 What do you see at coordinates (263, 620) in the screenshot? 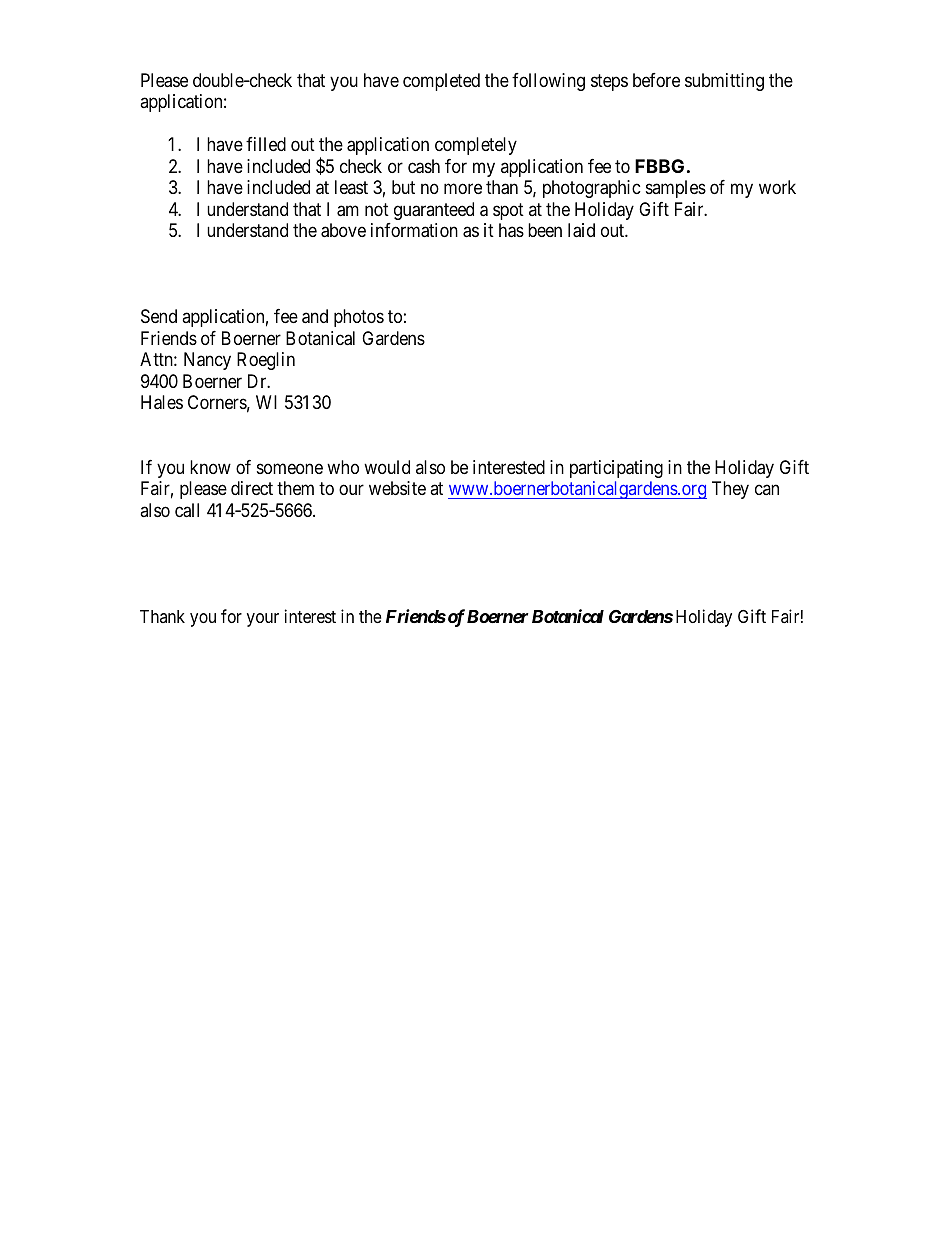
I see `your` at bounding box center [263, 620].
